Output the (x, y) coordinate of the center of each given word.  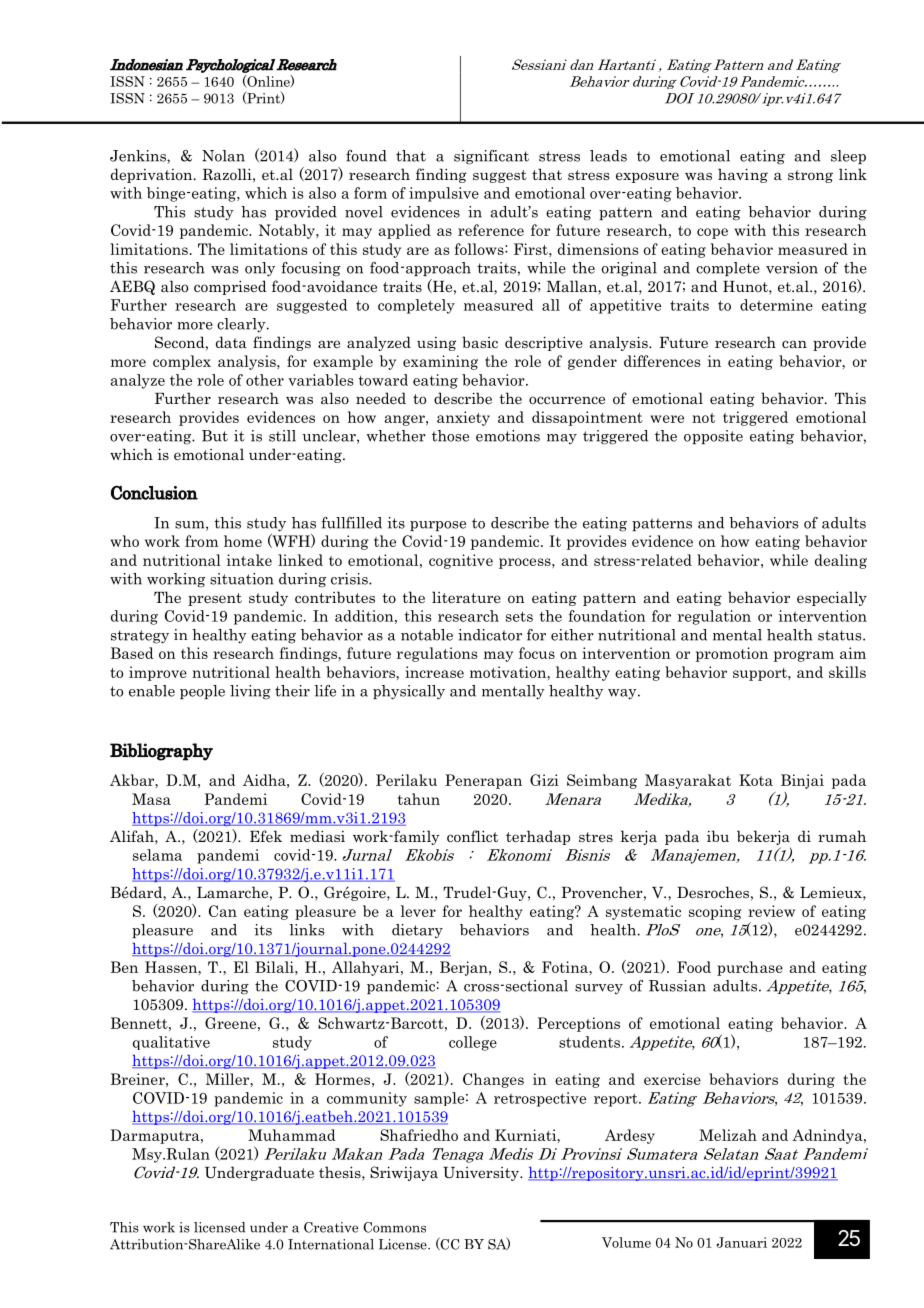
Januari (741, 1242)
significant (491, 157)
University (482, 1174)
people (202, 692)
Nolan (223, 156)
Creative (331, 1227)
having (743, 175)
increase (434, 672)
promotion (732, 654)
